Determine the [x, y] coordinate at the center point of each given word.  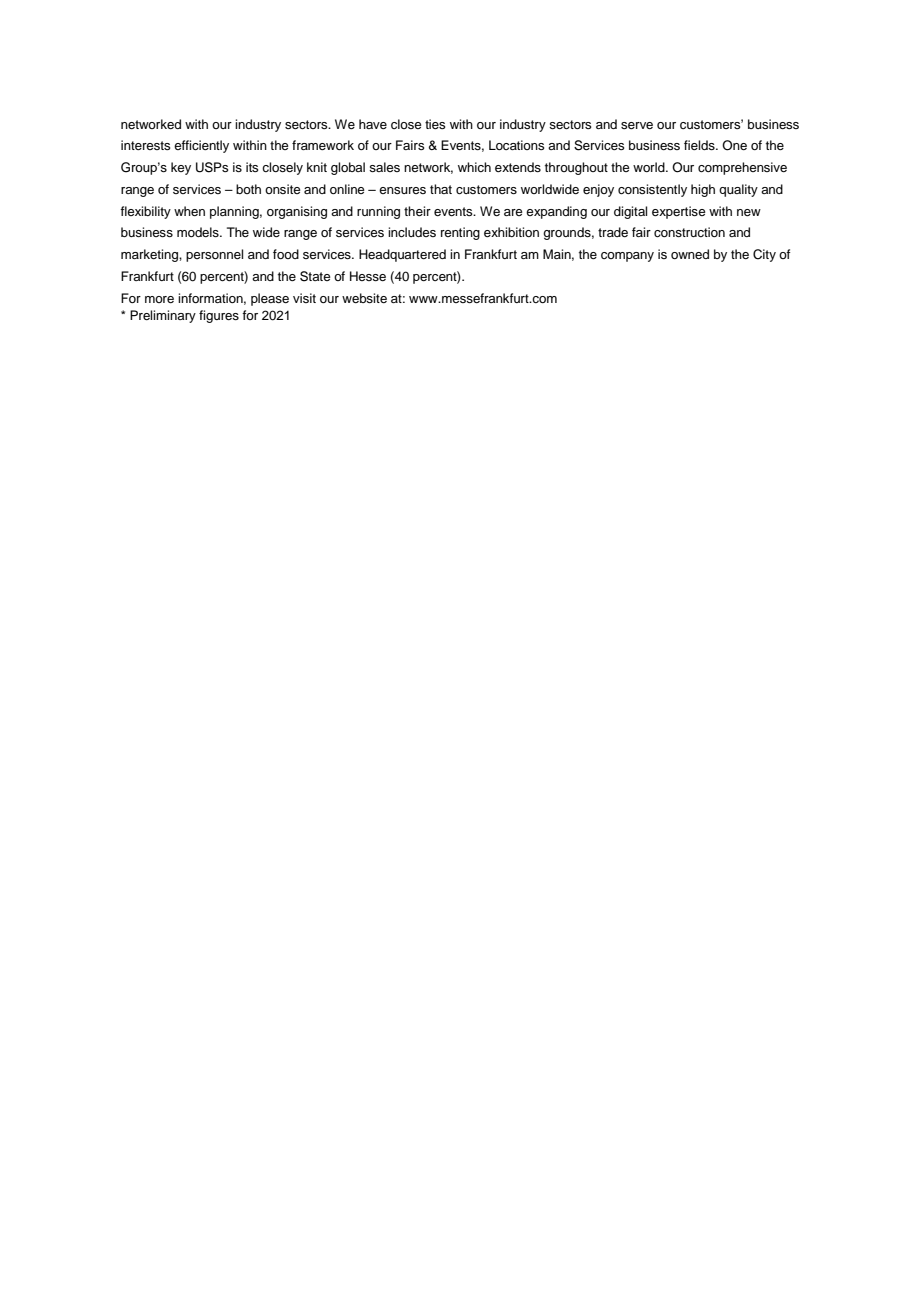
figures [219, 316]
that [441, 189]
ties [435, 124]
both [248, 189]
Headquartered [402, 255]
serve [637, 125]
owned [690, 254]
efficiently [201, 146]
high [703, 190]
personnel [214, 255]
